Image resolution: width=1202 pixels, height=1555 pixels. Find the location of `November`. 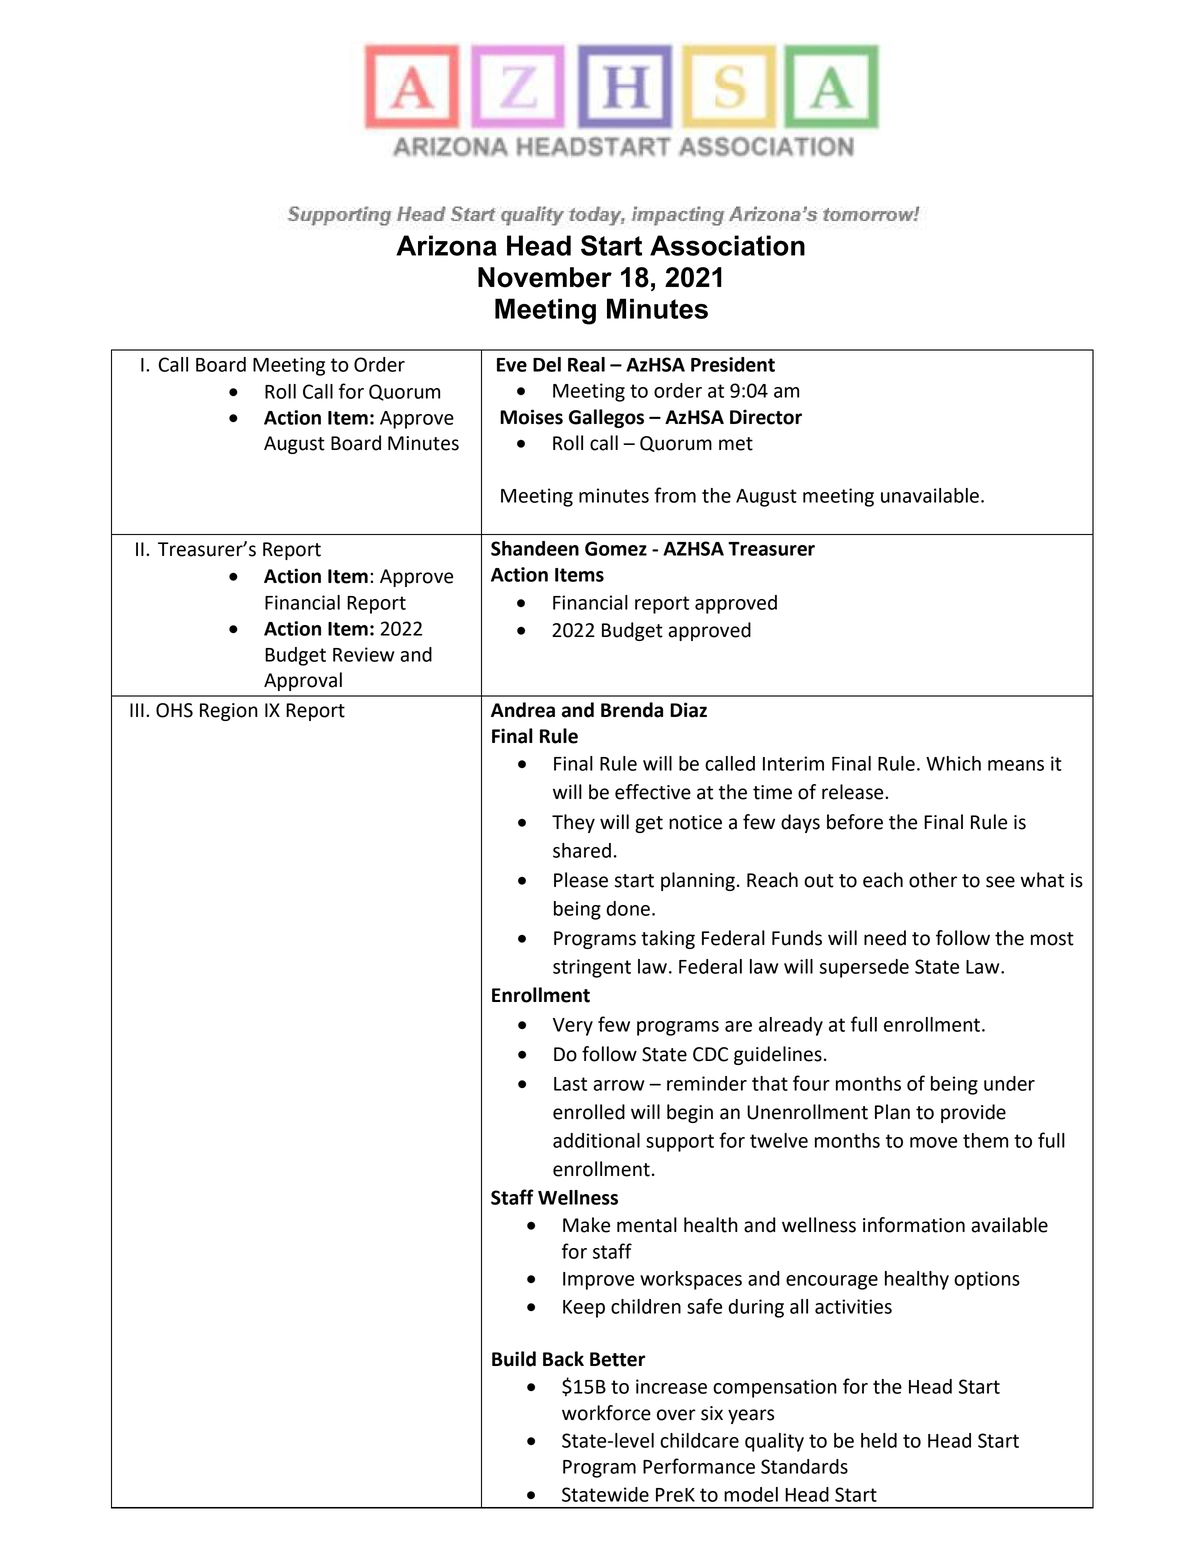

November is located at coordinates (545, 277).
